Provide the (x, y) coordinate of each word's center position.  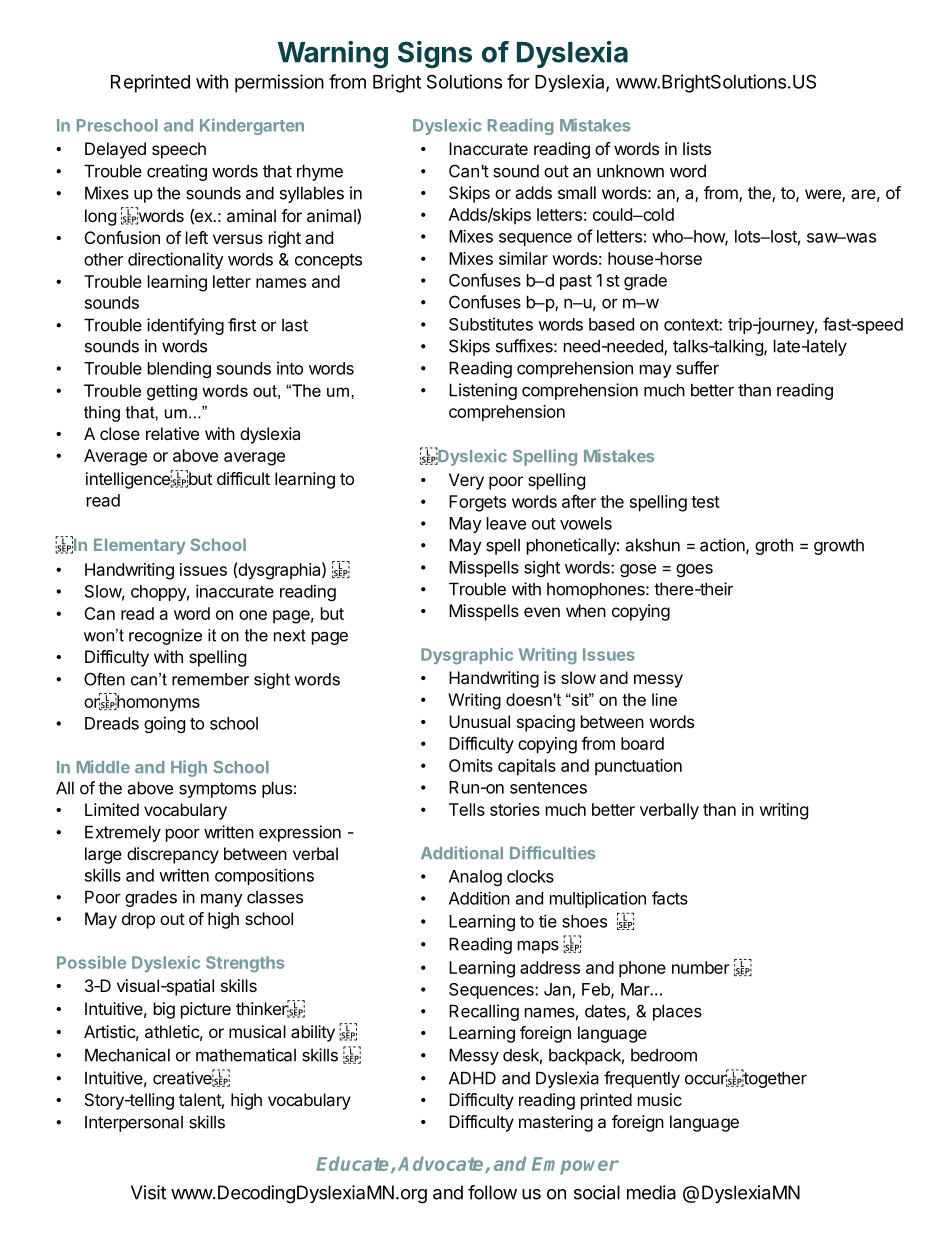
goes (694, 570)
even (542, 612)
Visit (148, 1192)
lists (697, 148)
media (651, 1192)
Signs (435, 55)
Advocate (442, 1164)
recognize (165, 637)
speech (179, 150)
